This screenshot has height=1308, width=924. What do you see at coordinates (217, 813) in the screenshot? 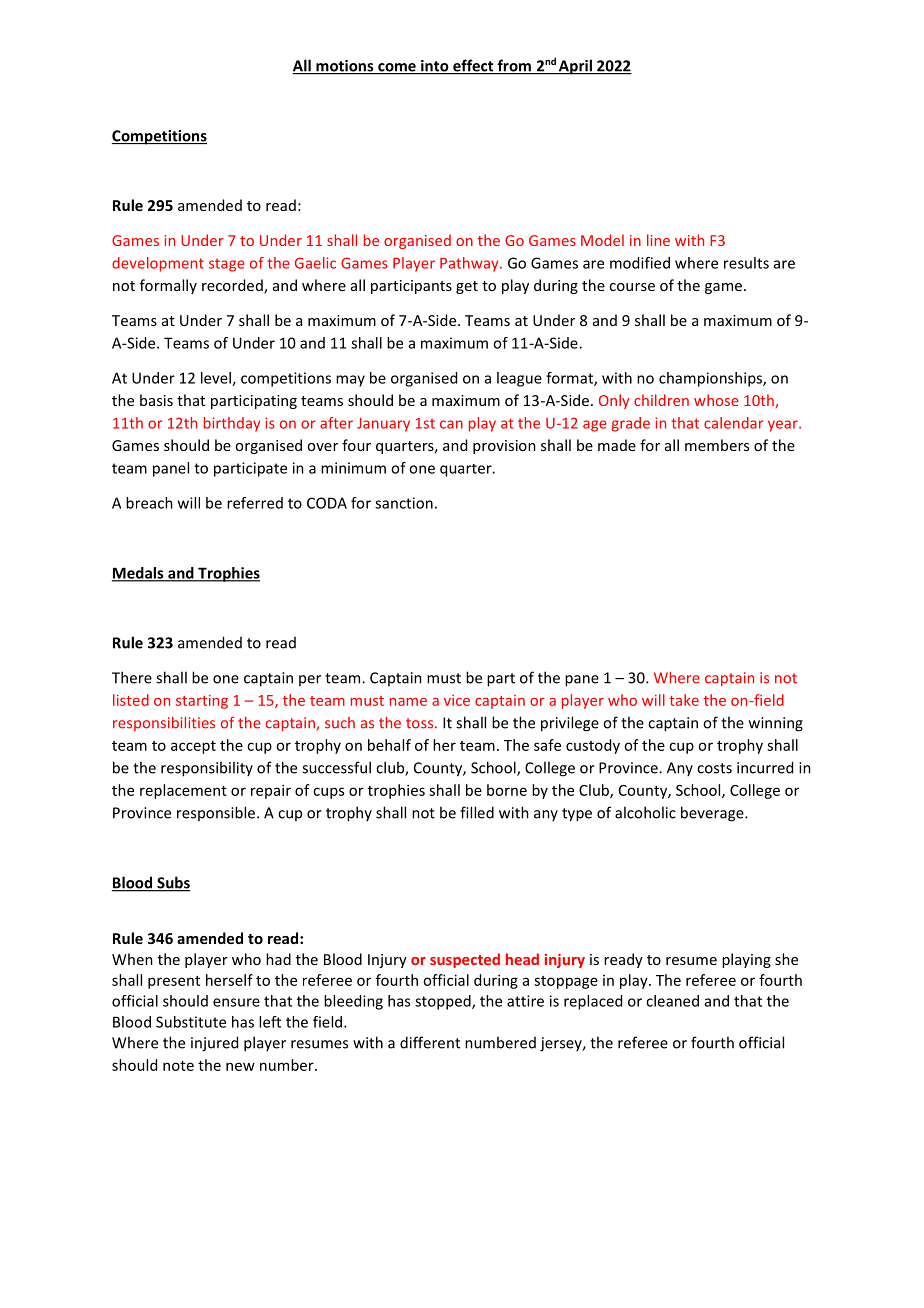
I see `responsible` at bounding box center [217, 813].
